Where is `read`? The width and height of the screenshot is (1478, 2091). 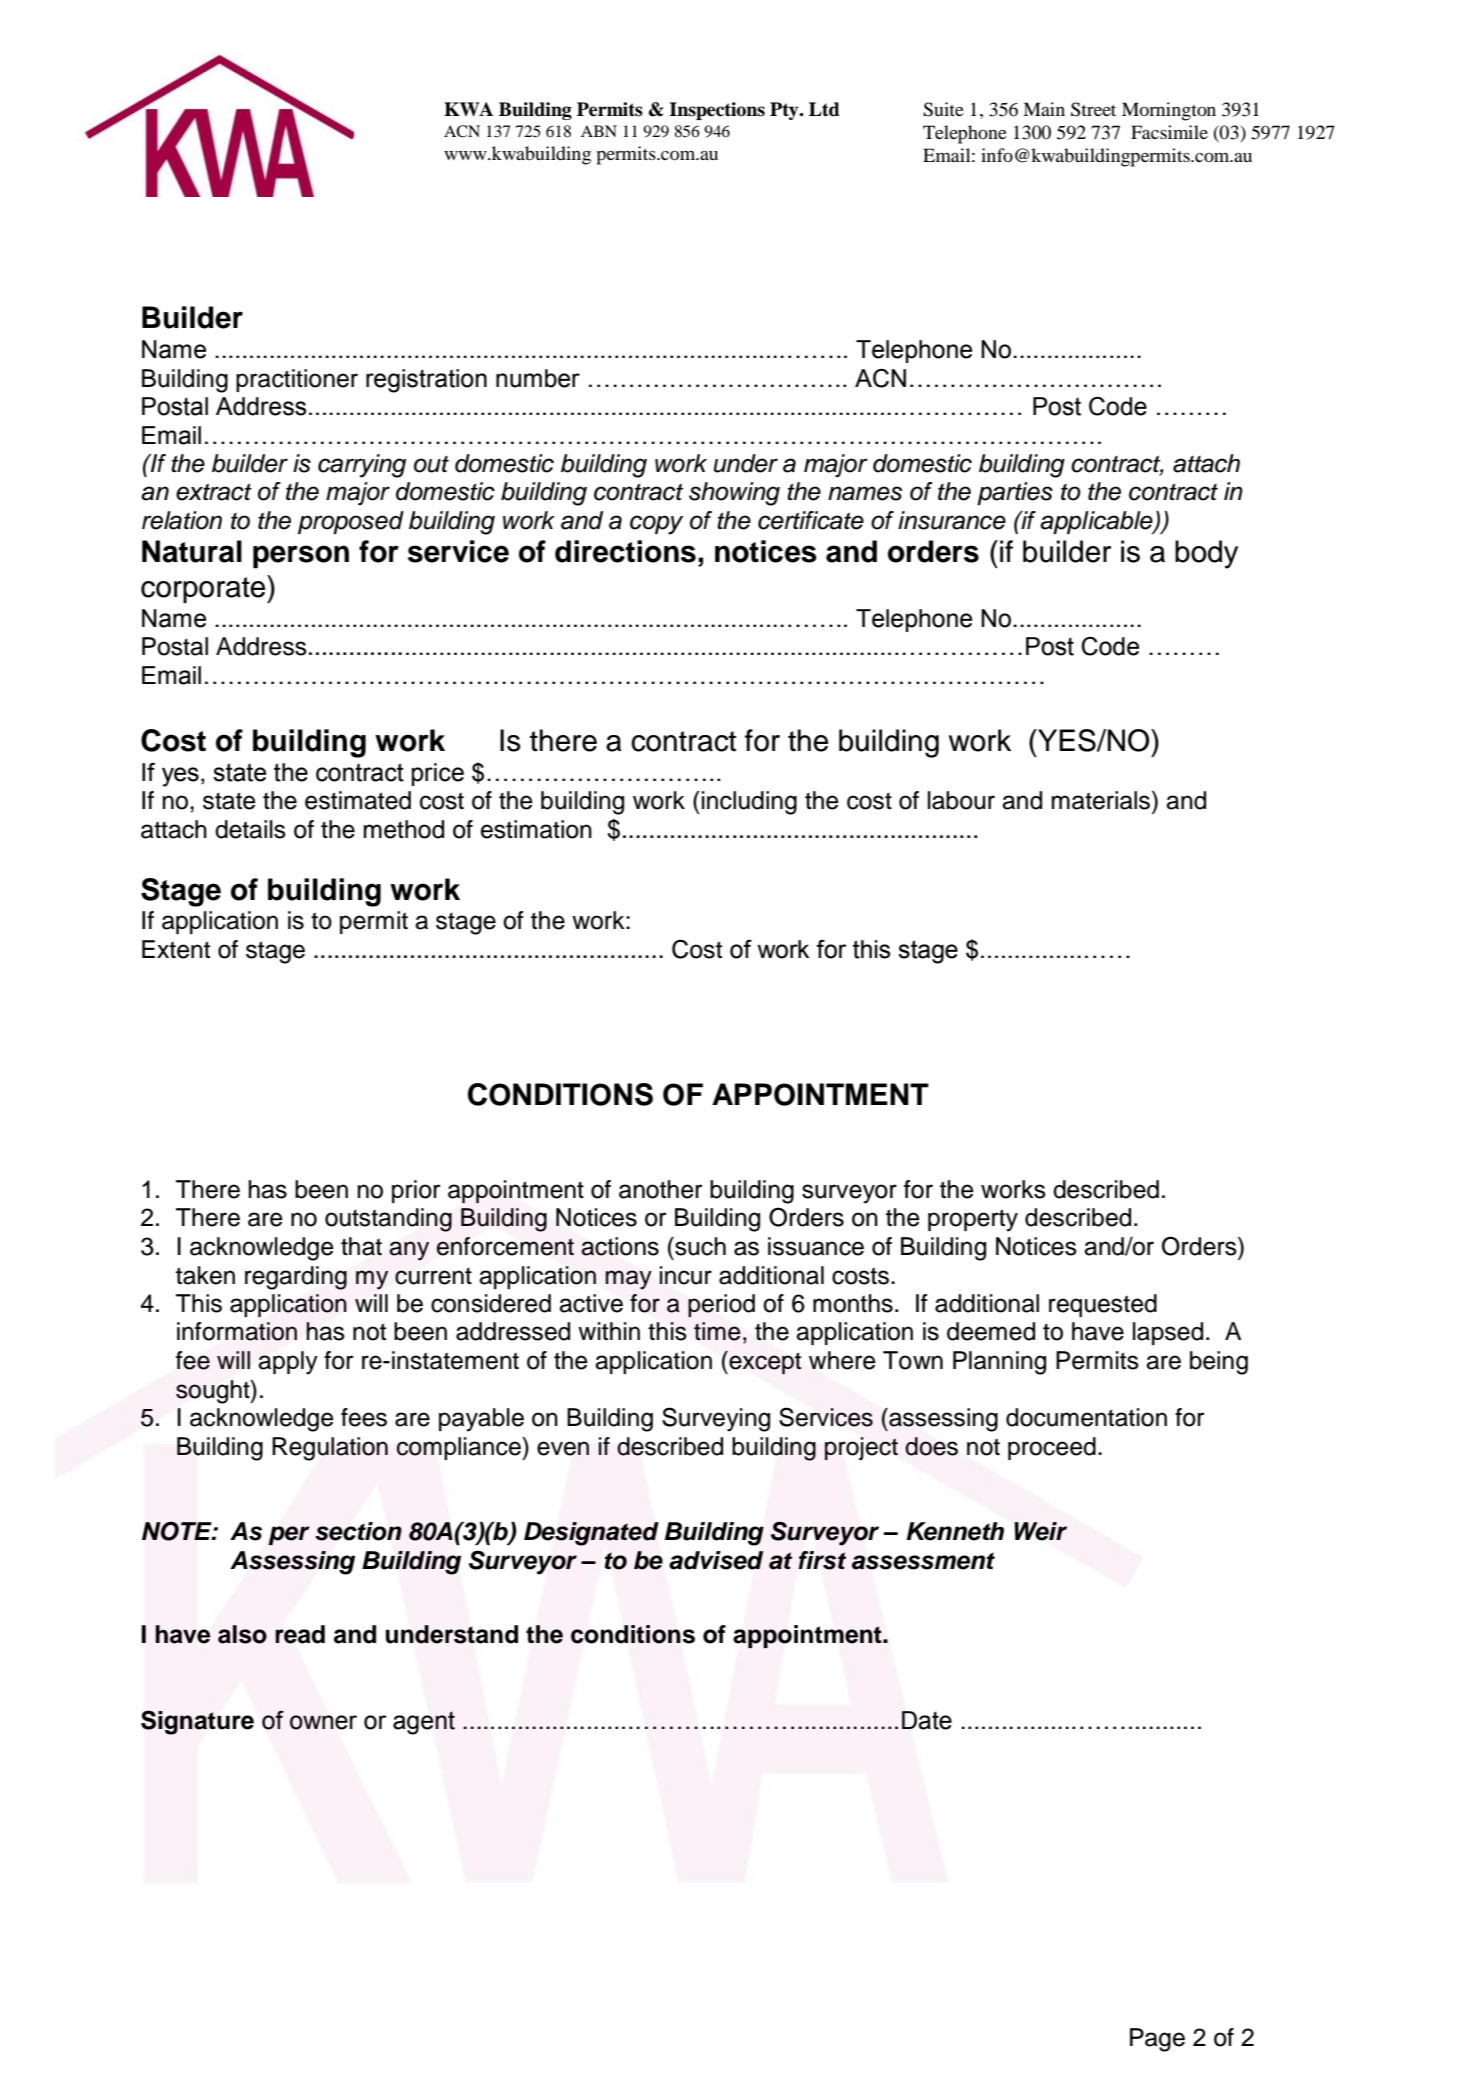
read is located at coordinates (300, 1634).
